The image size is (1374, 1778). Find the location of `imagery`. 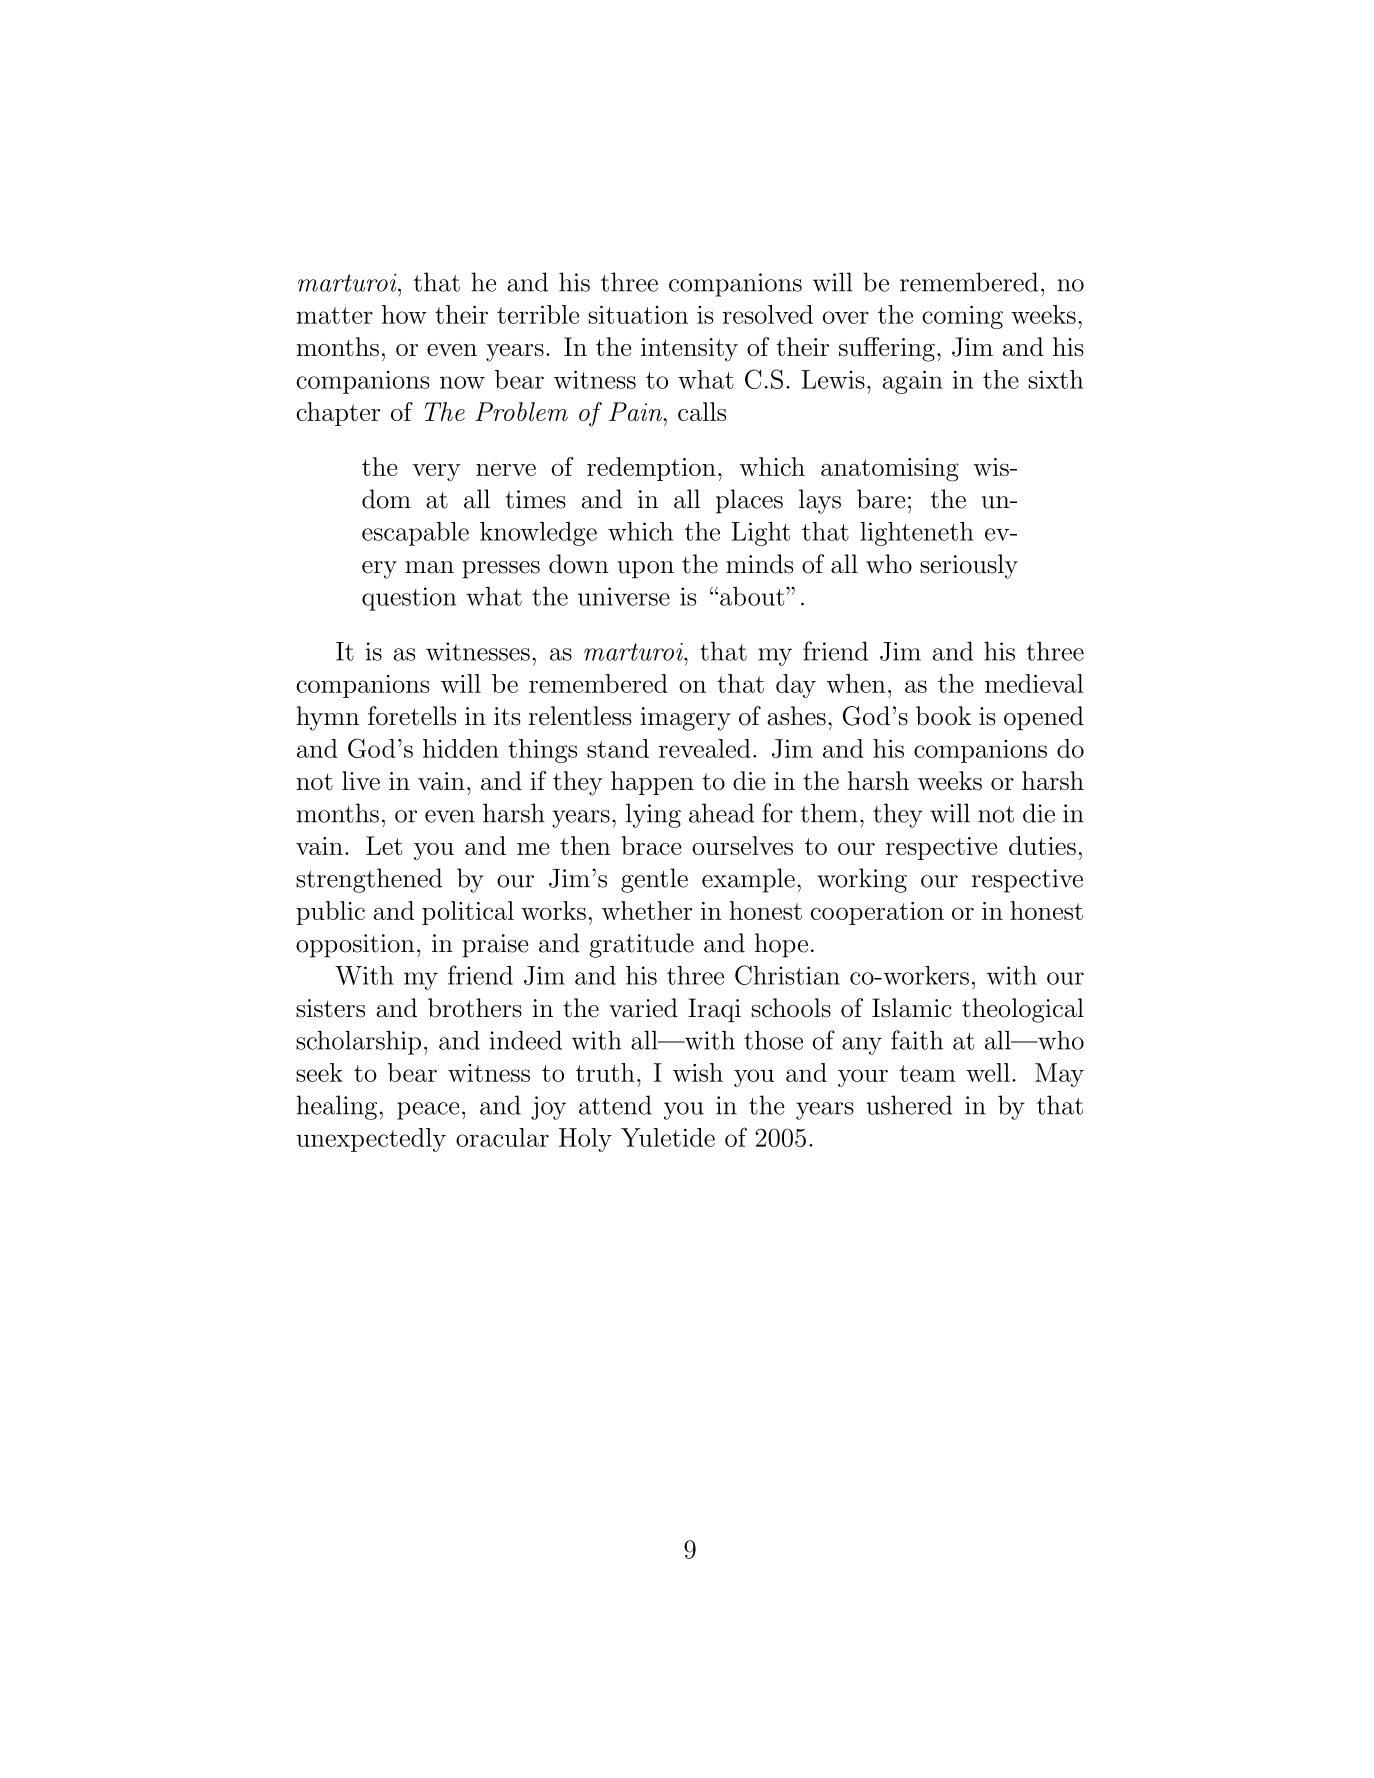

imagery is located at coordinates (685, 719).
